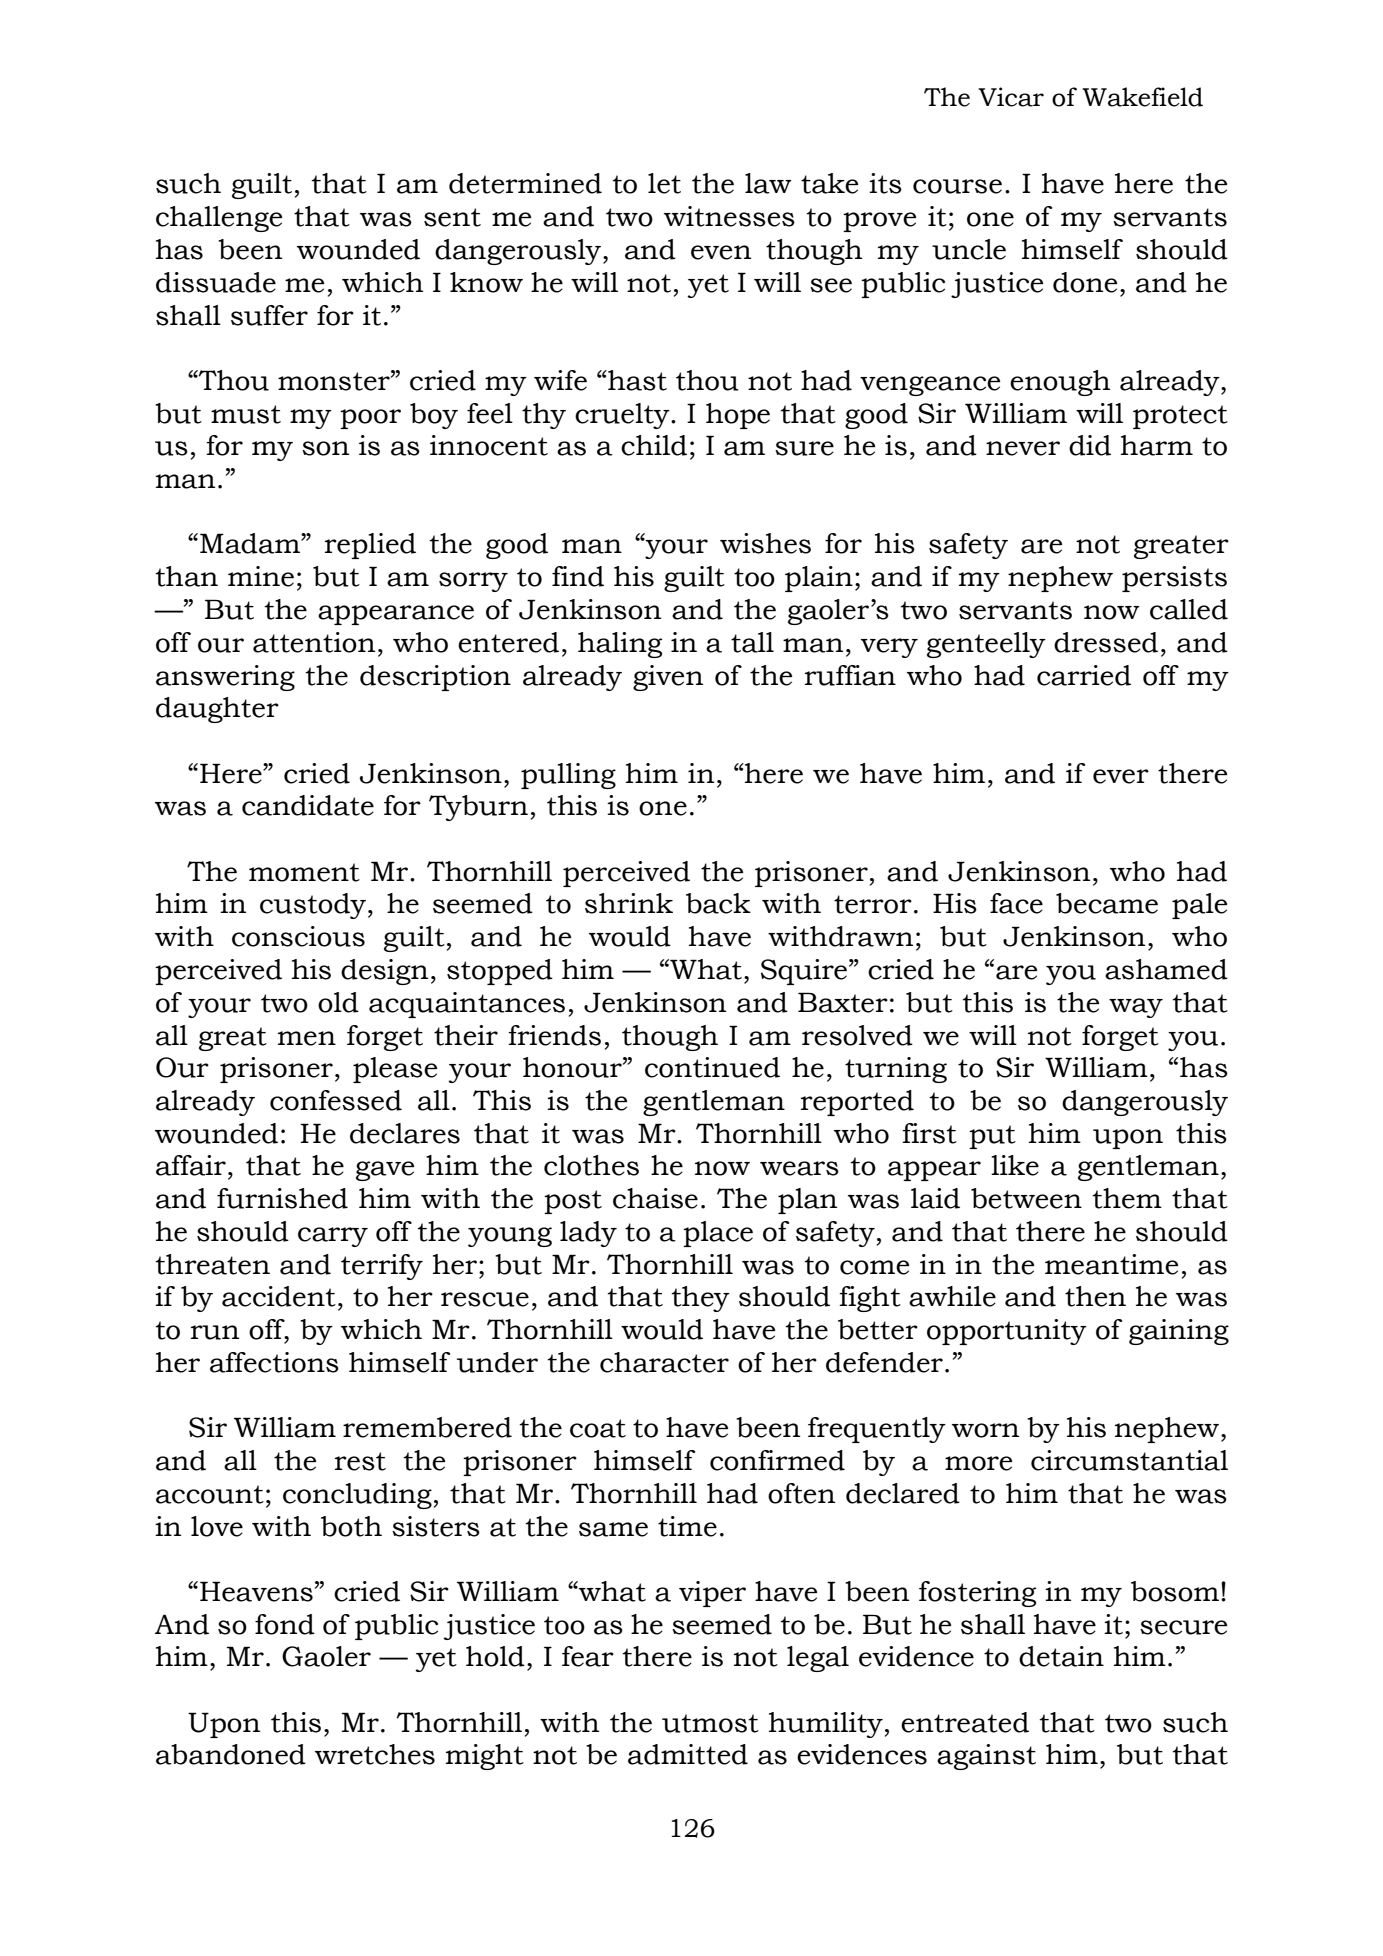 This screenshot has width=1383, height=1956. I want to click on given, so click(668, 678).
